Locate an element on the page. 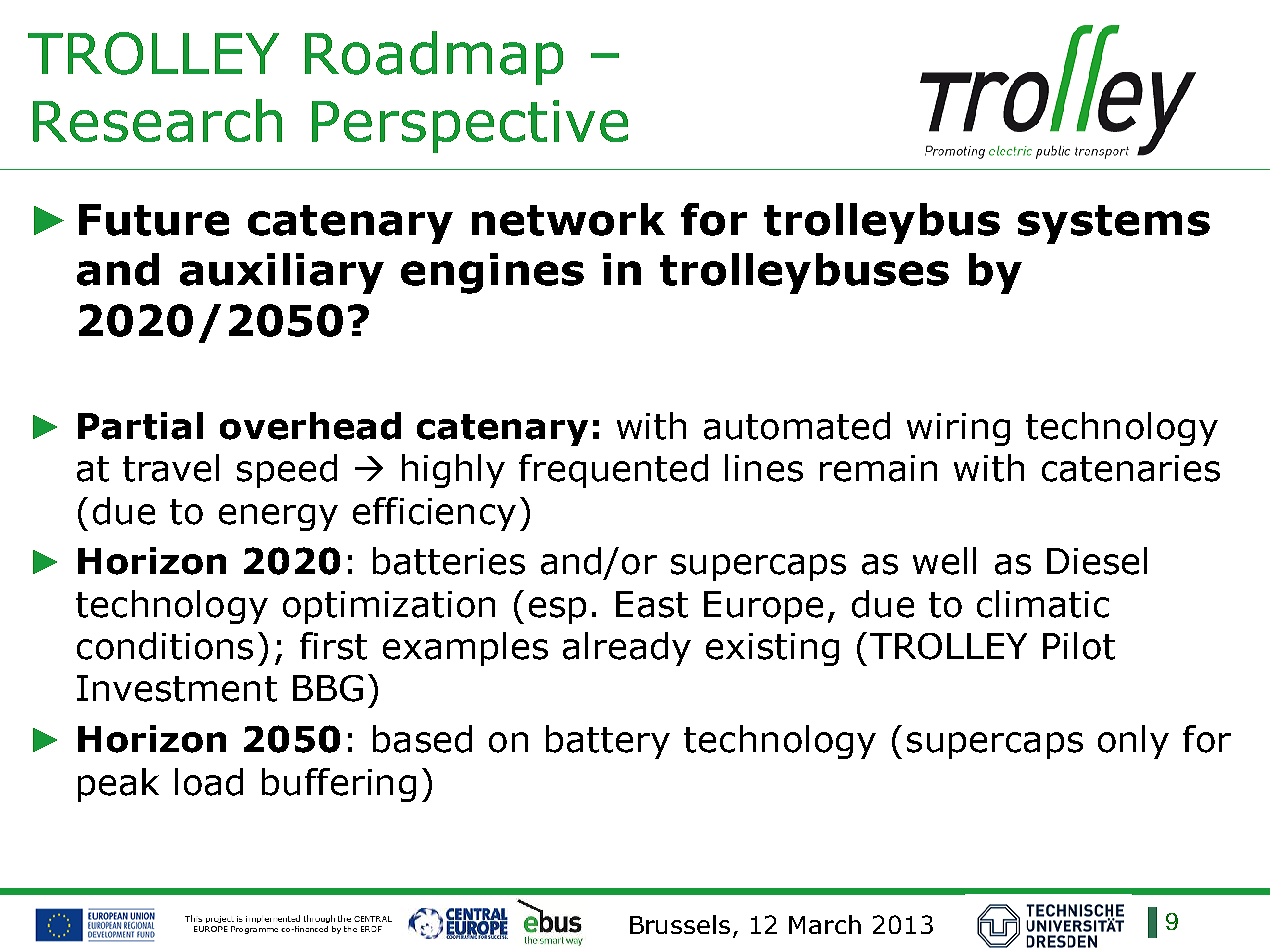 The height and width of the page is (952, 1270). Perspective is located at coordinates (470, 126).
